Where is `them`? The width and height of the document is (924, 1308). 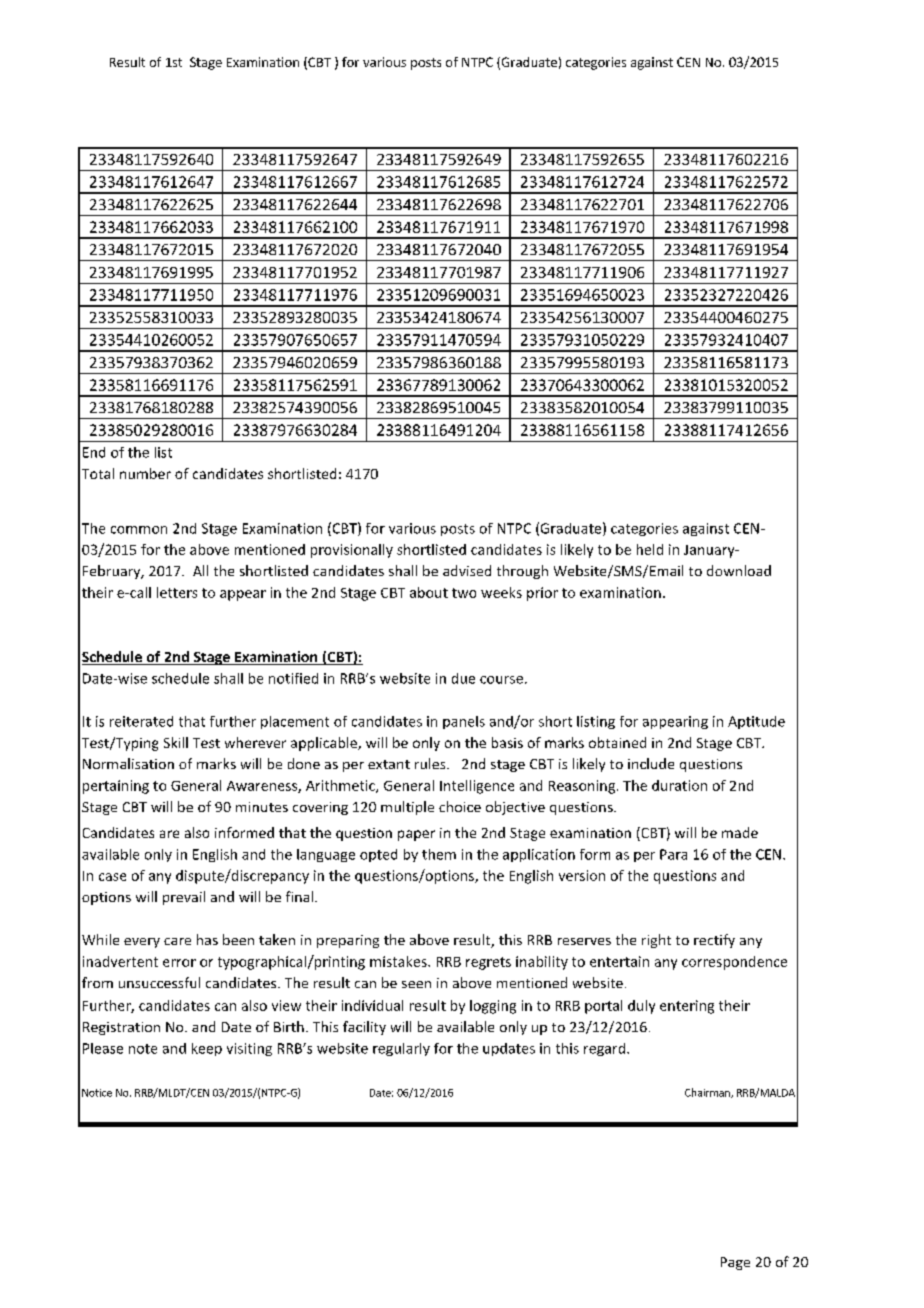
them is located at coordinates (439, 854).
